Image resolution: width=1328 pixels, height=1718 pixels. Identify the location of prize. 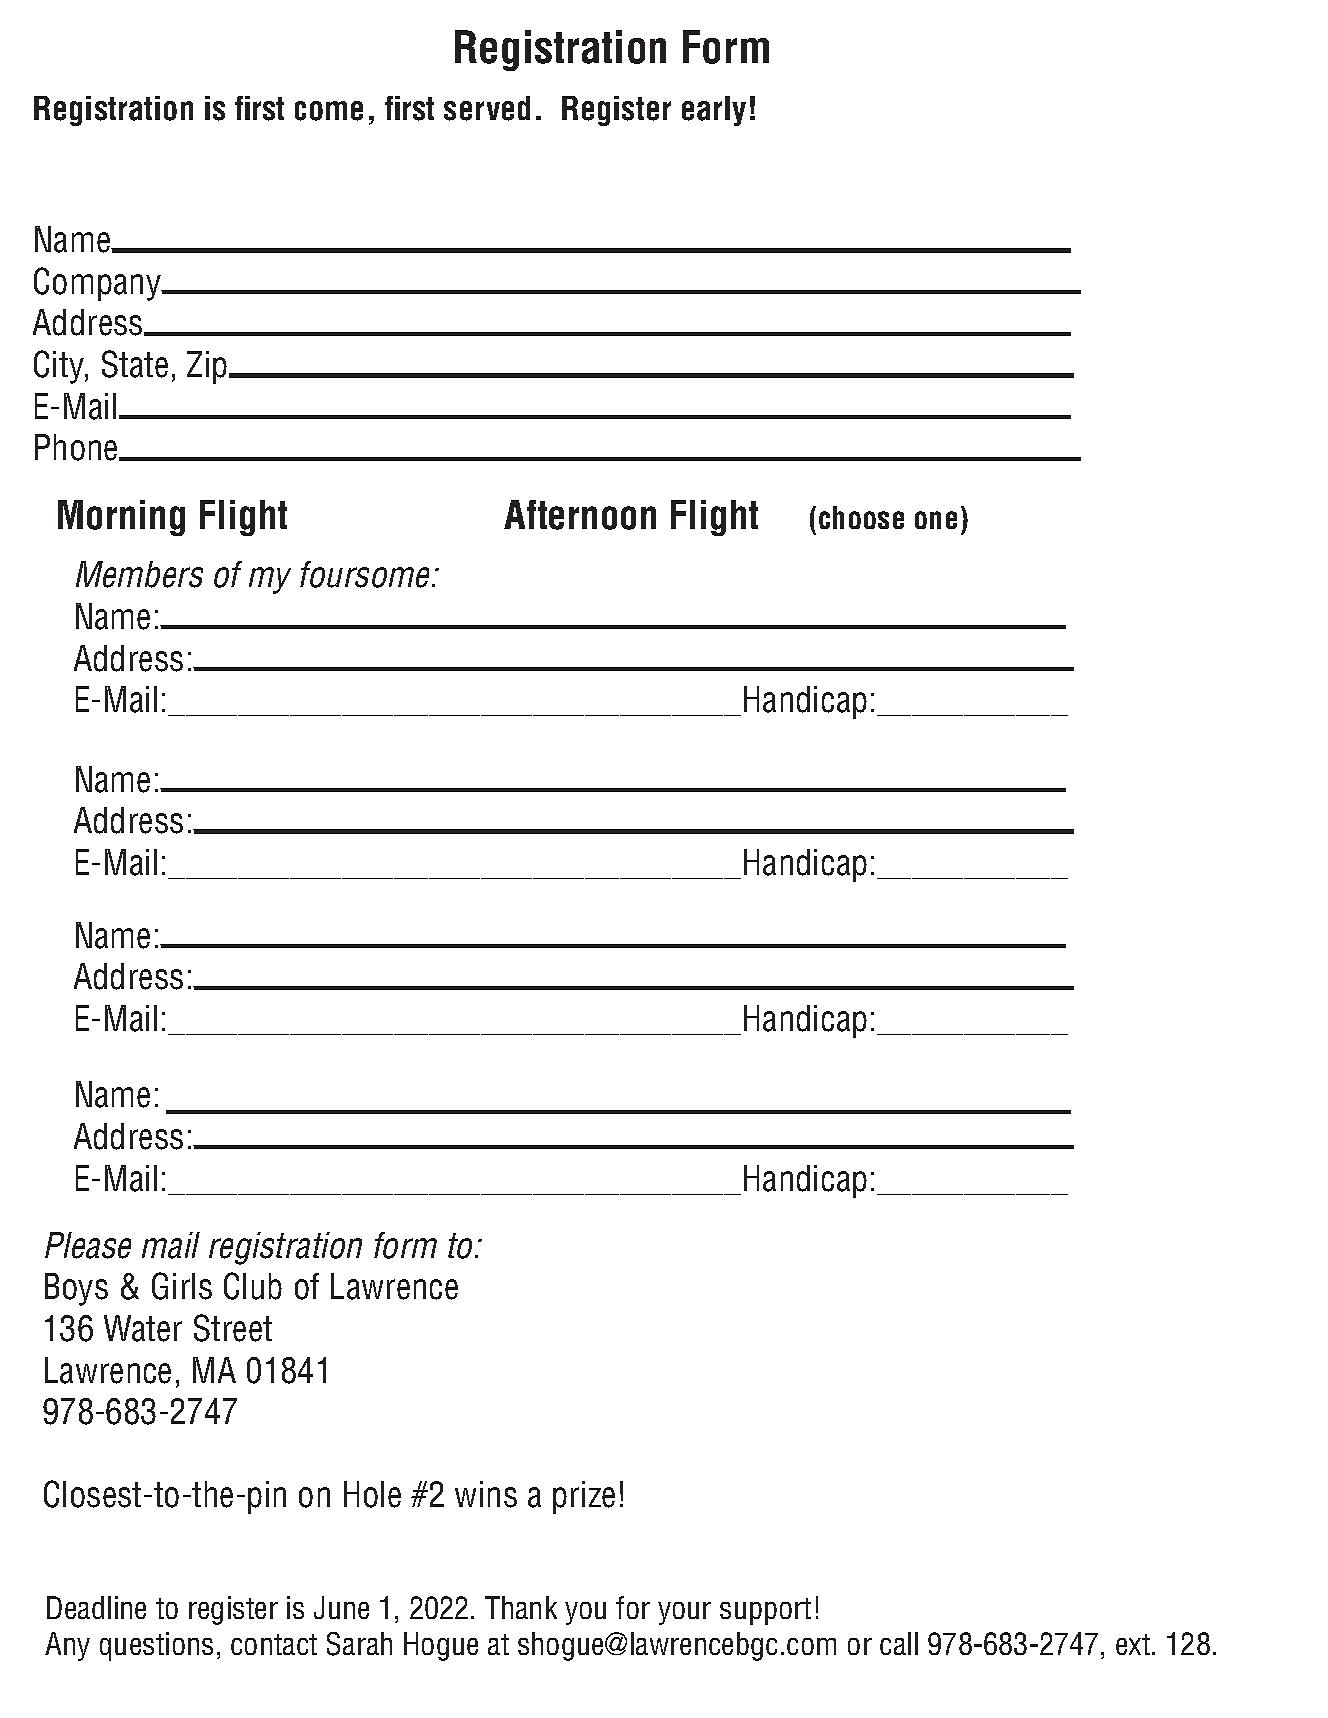
(584, 1497).
